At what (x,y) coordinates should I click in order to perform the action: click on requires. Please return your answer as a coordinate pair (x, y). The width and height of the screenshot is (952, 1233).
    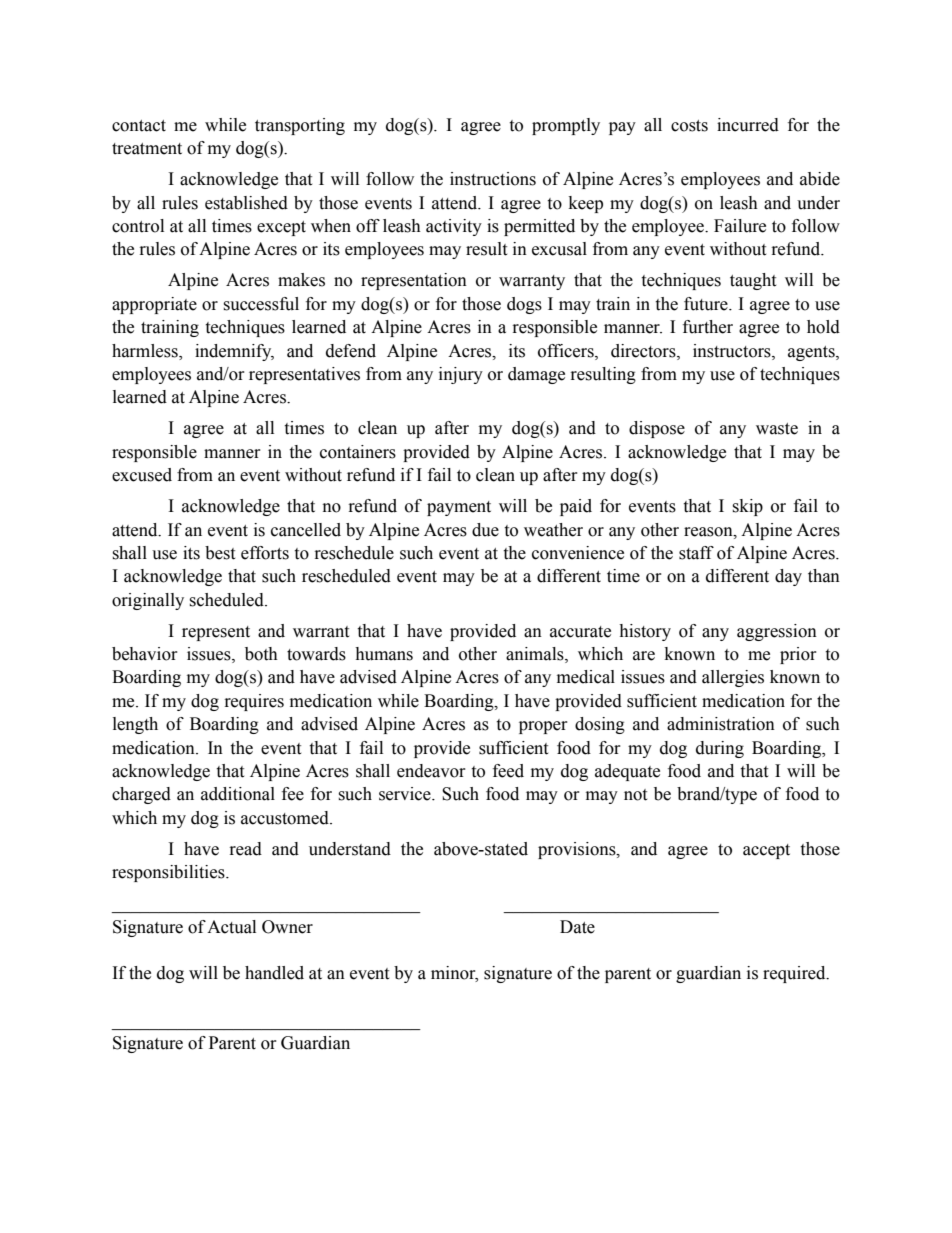
    Looking at the image, I should click on (254, 702).
